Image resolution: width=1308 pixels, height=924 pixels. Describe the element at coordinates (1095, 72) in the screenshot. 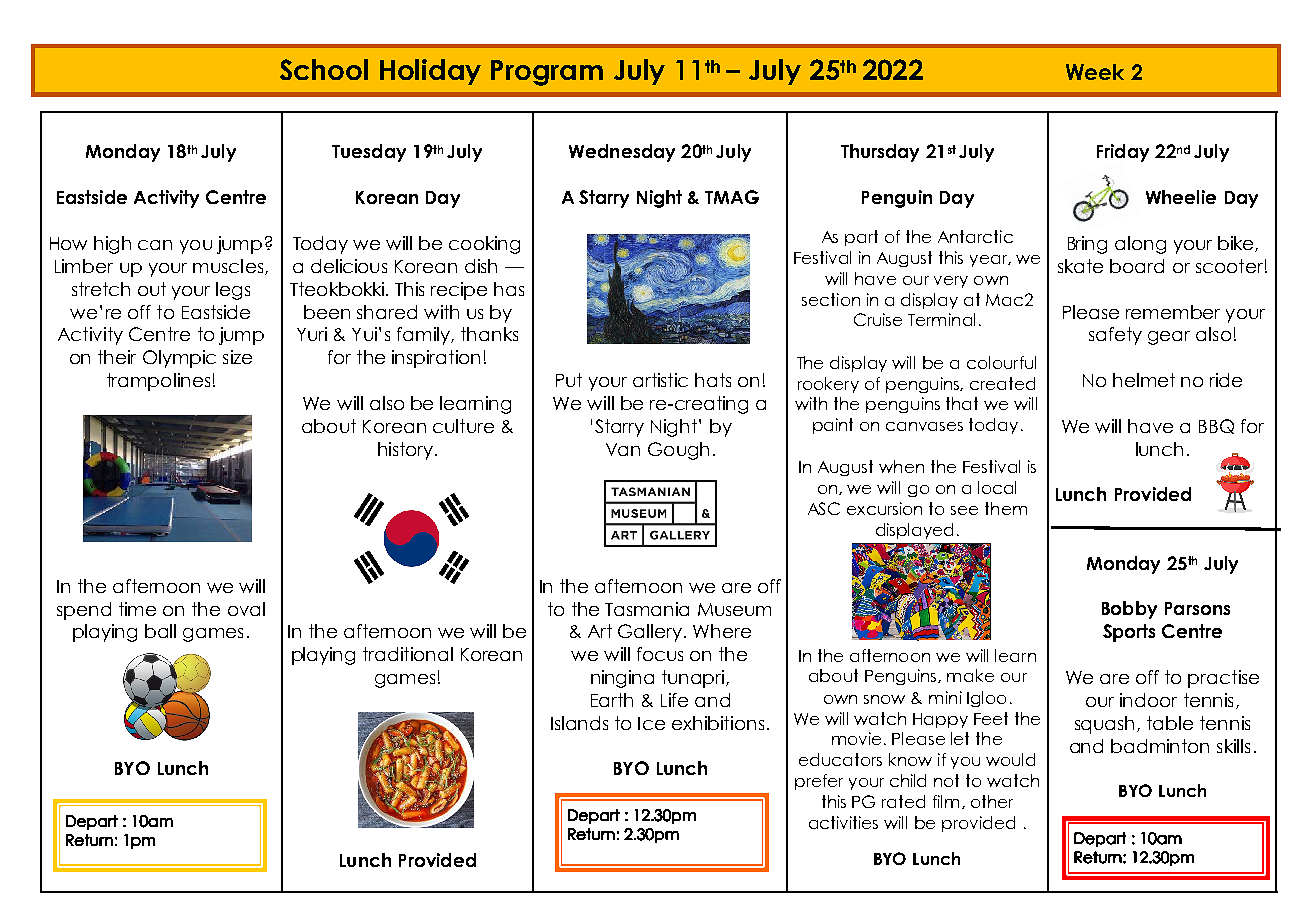

I see `Week` at that location.
